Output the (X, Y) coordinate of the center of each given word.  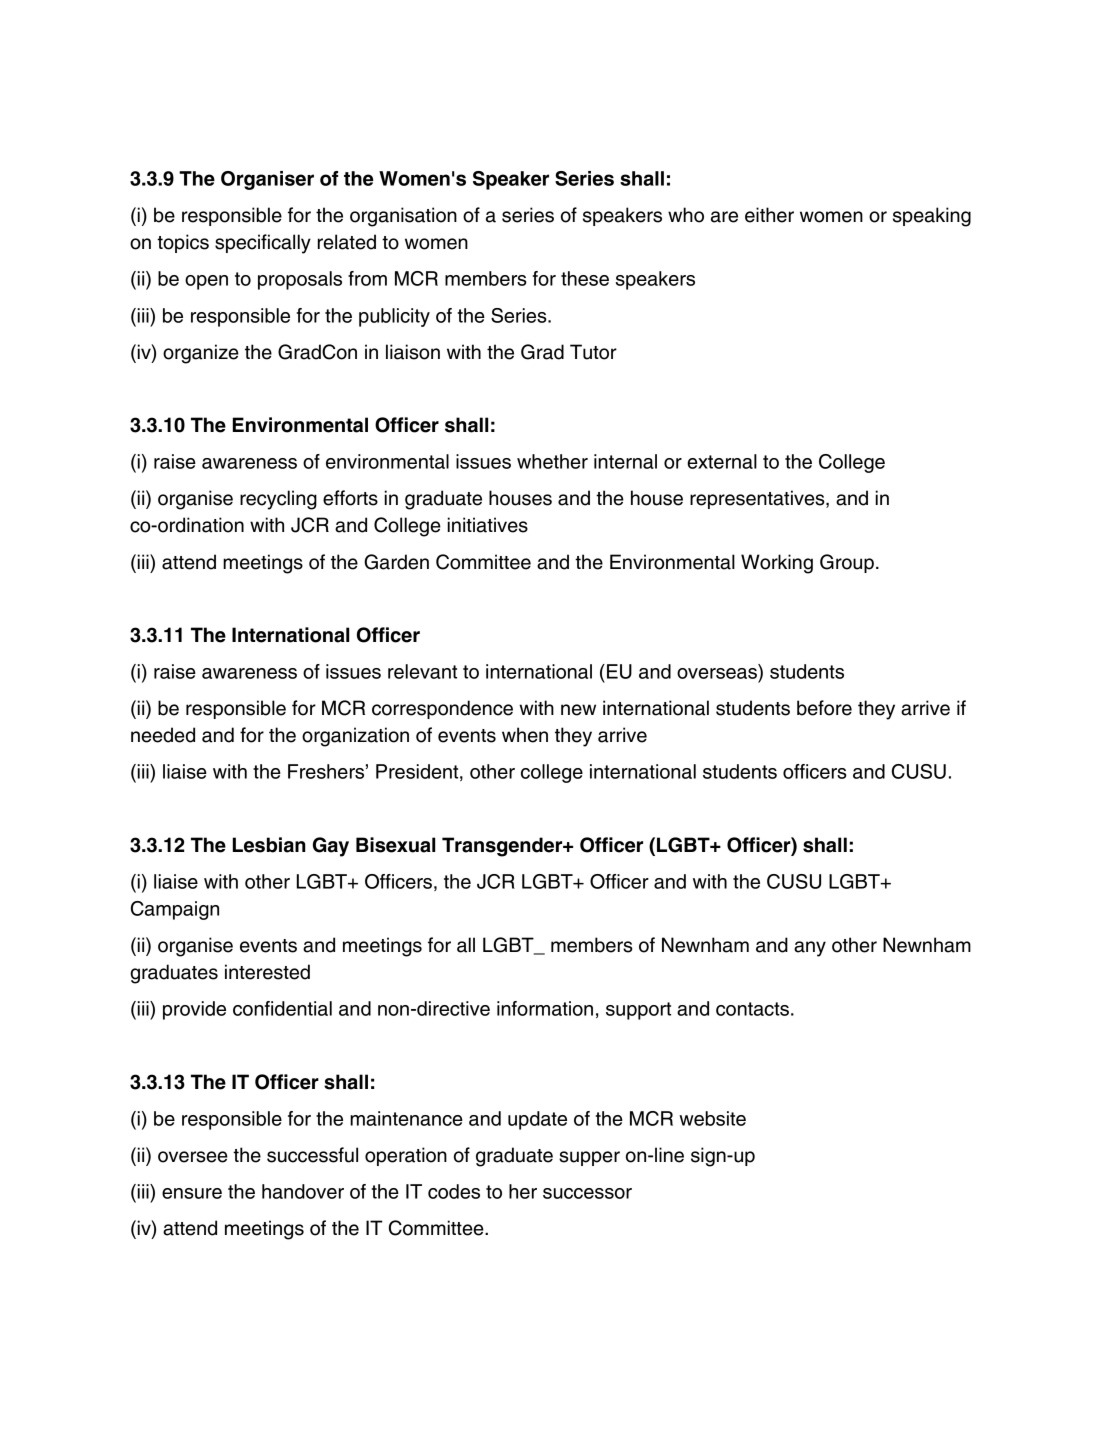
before (824, 708)
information (545, 1008)
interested (267, 972)
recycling (278, 500)
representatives (758, 499)
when (525, 735)
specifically (263, 244)
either (769, 215)
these (585, 278)
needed (163, 735)
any (810, 949)
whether (552, 461)
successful (312, 1155)
